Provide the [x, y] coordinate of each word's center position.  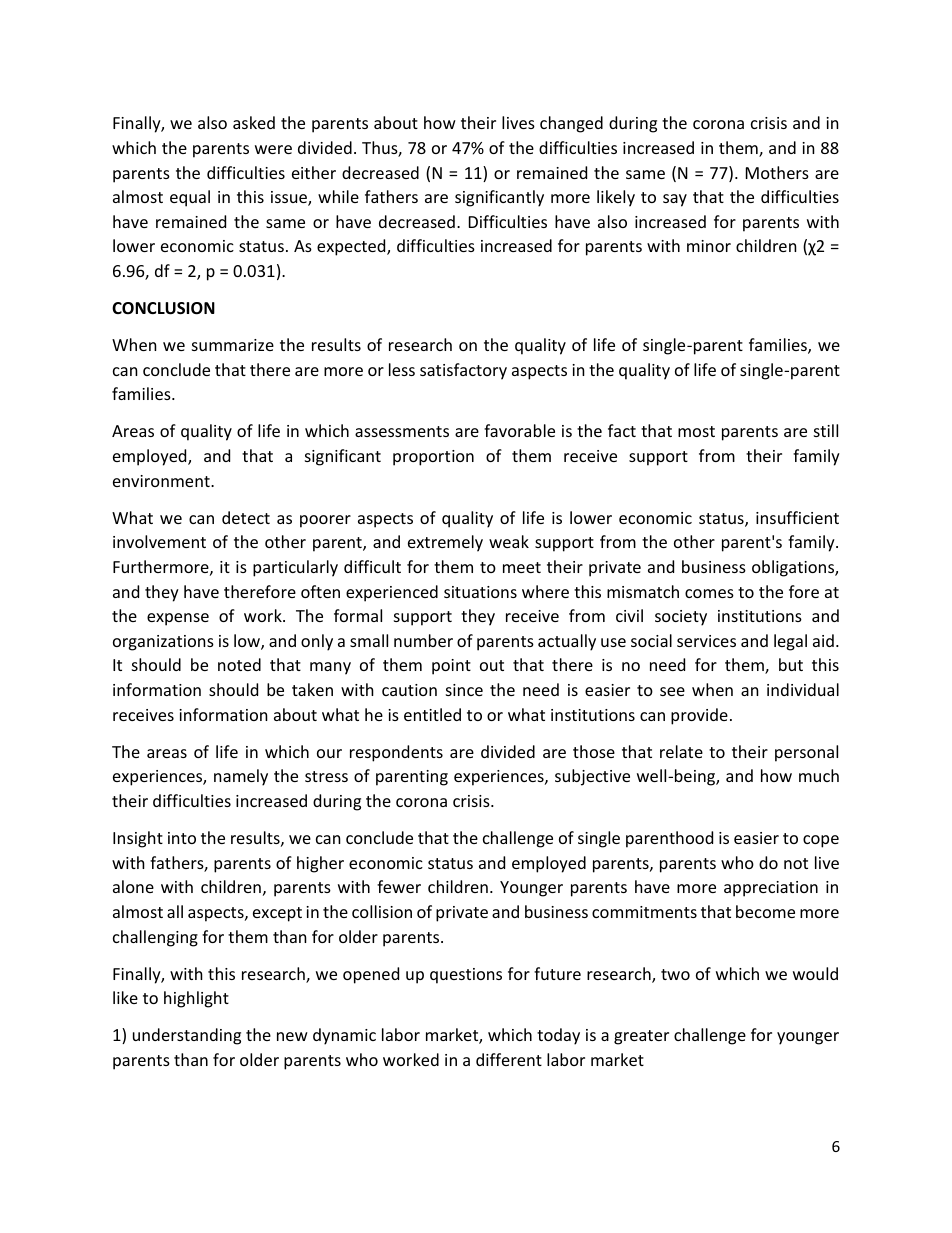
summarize [233, 345]
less [402, 369]
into [182, 838]
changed [571, 124]
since [464, 690]
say [675, 200]
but [791, 664]
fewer [399, 886]
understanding [187, 1036]
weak [509, 541]
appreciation [771, 889]
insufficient [797, 517]
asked [254, 122]
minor [709, 246]
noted [239, 664]
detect [246, 517]
